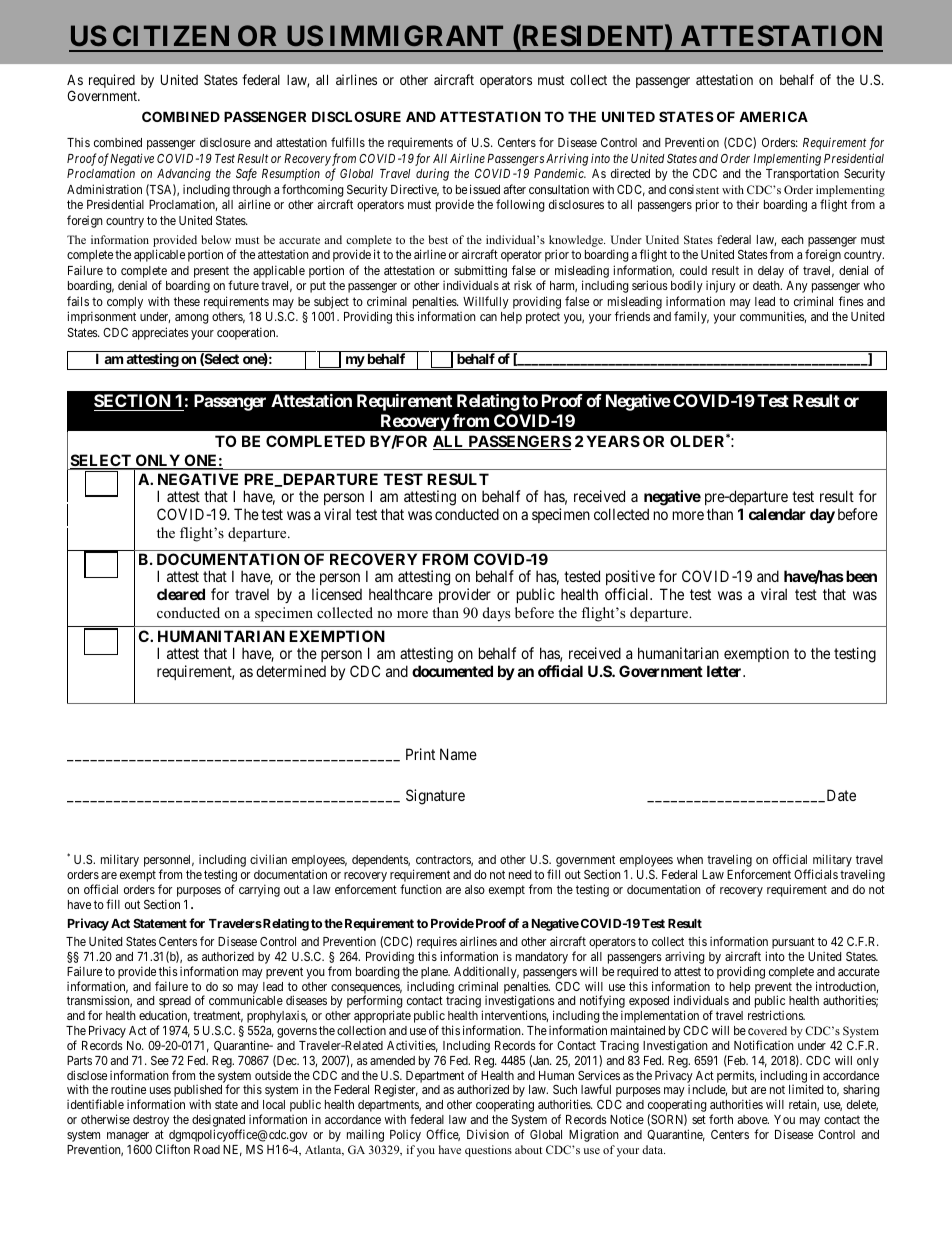 This page has width=952, height=1233. What do you see at coordinates (171, 35) in the page?
I see `CITIZEN` at bounding box center [171, 35].
